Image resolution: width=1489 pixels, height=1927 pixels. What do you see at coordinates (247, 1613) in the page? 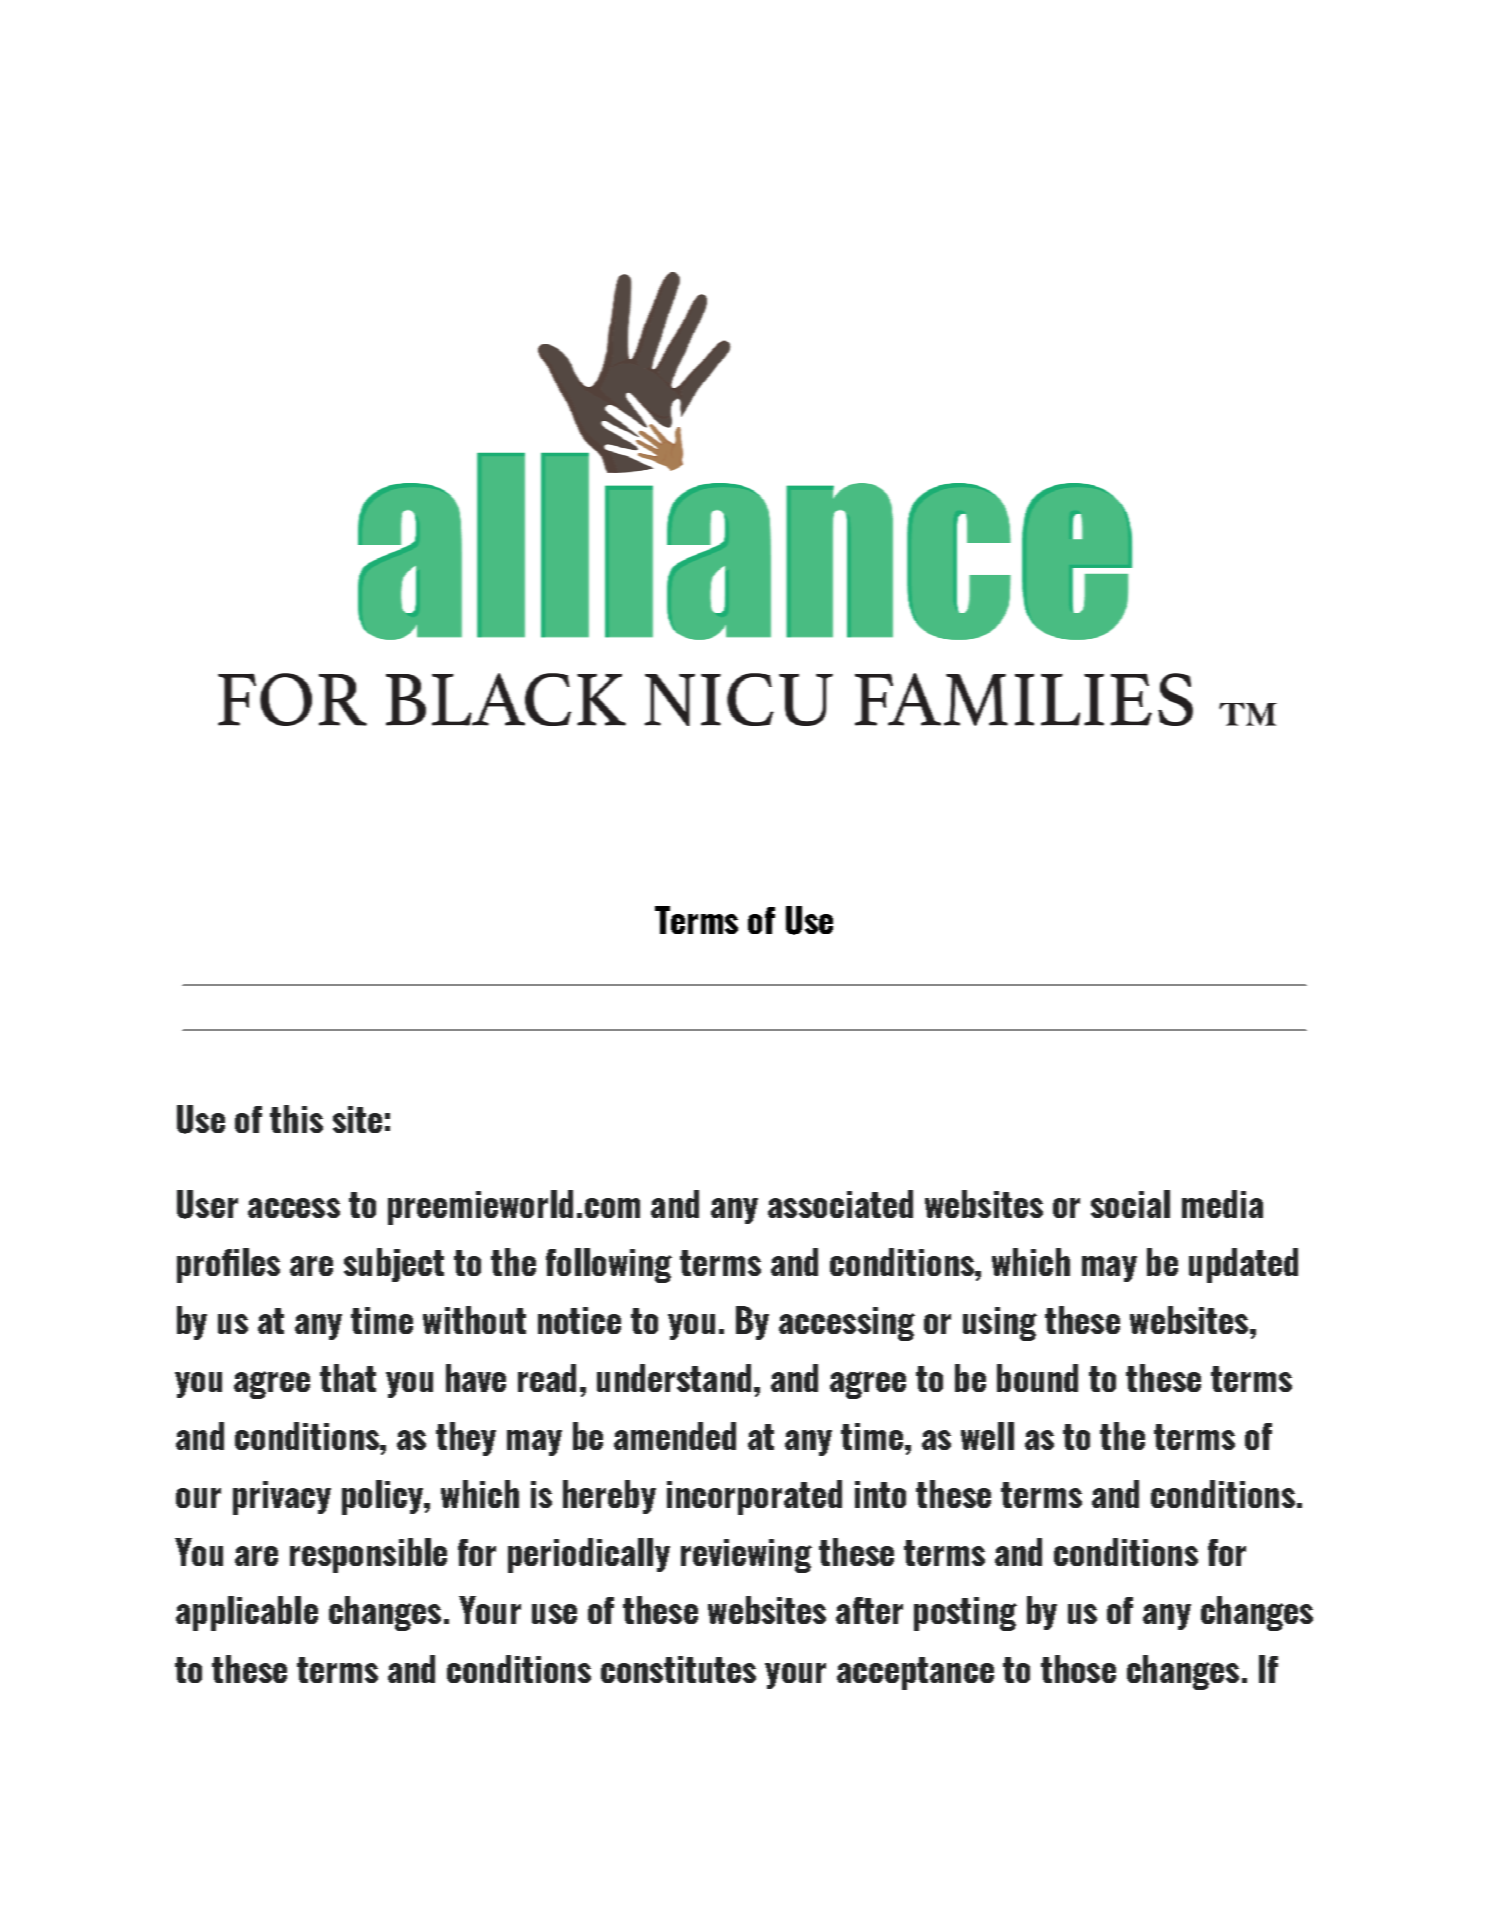
I see `applicable` at bounding box center [247, 1613].
